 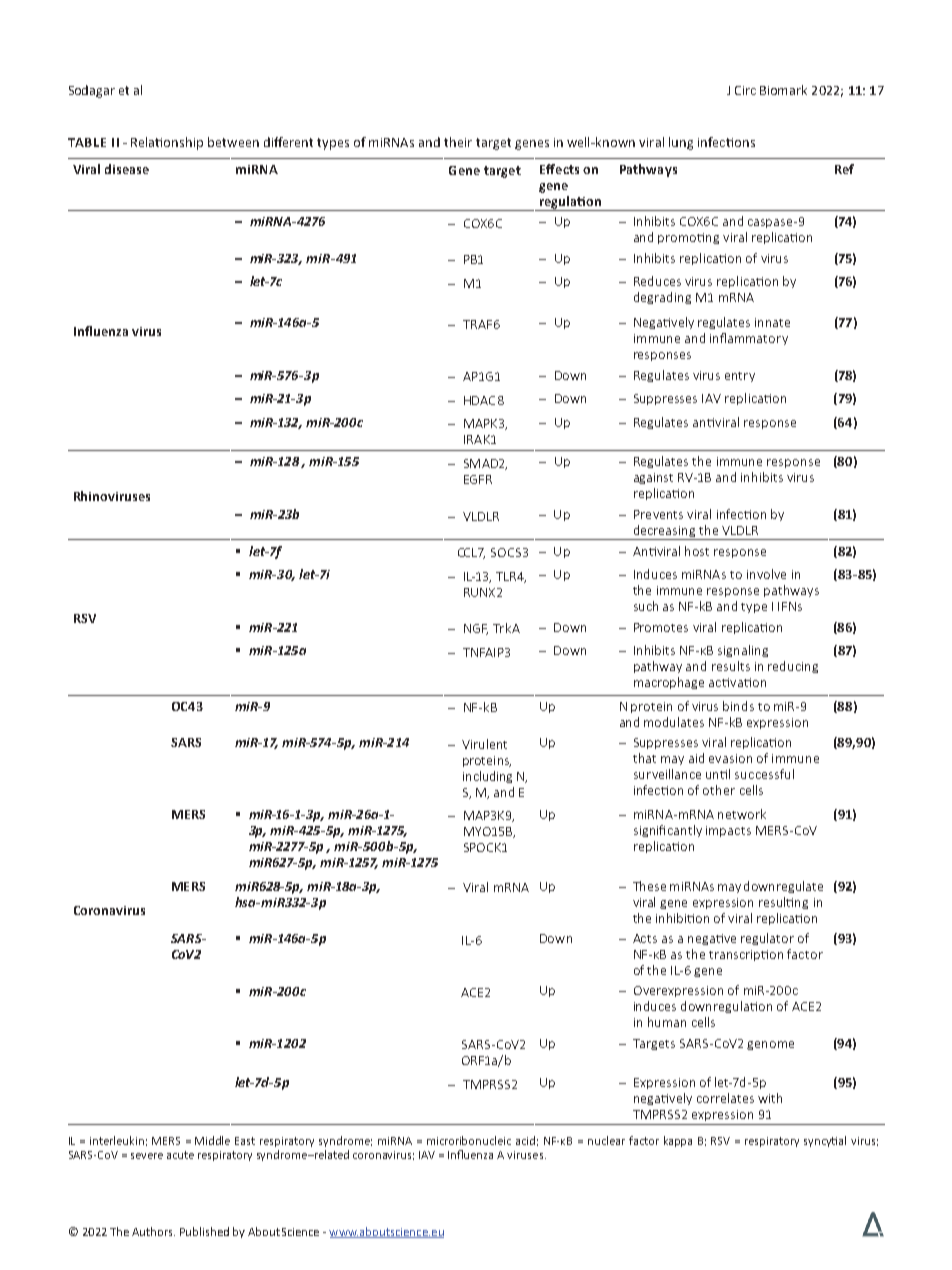 I want to click on Authors, so click(x=153, y=1231).
